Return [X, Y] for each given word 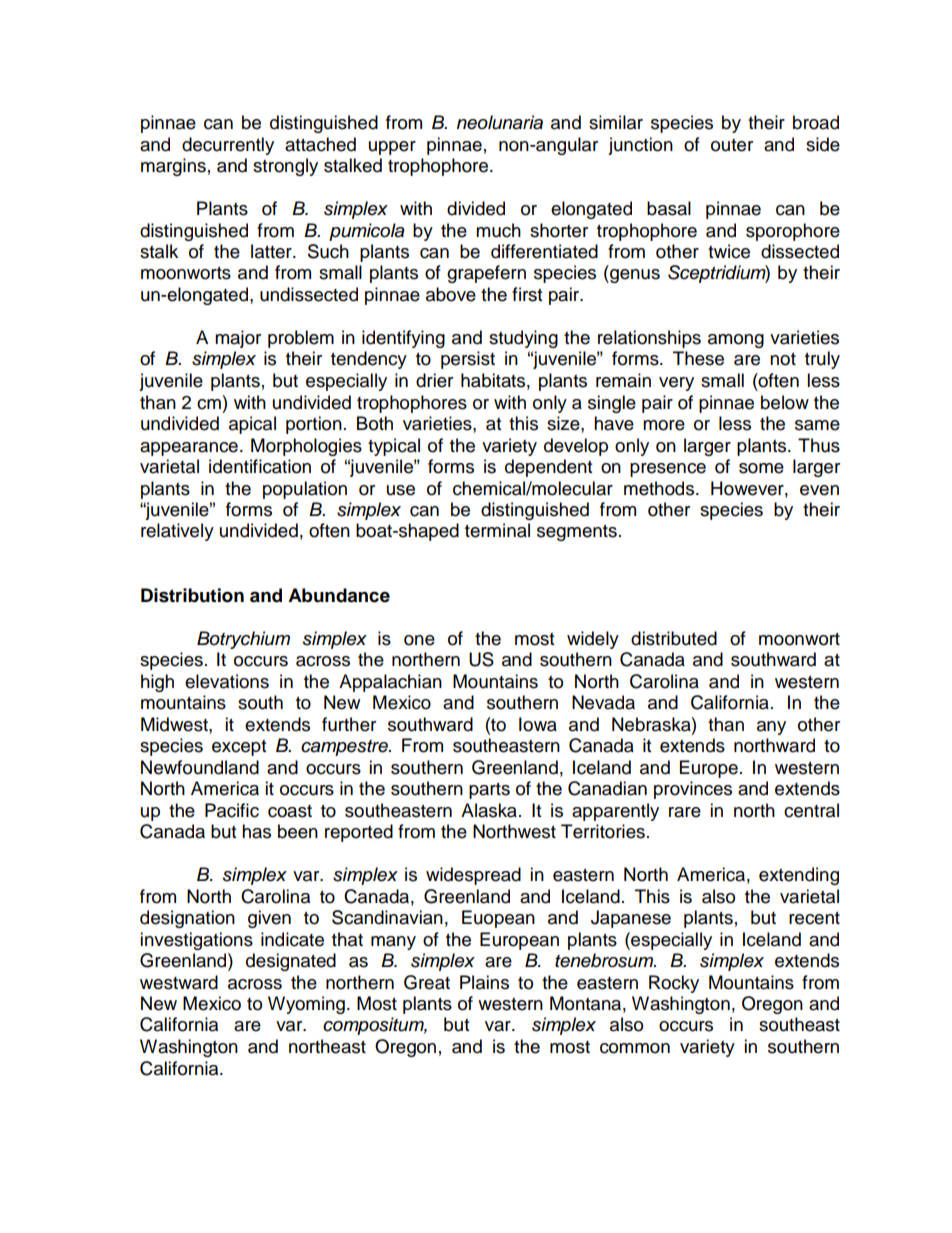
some [761, 468]
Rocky [674, 984]
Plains [484, 982]
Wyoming [306, 1005]
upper [392, 148]
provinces [693, 790]
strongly [285, 167]
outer [732, 145]
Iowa [538, 724]
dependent [548, 468]
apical [252, 425]
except [239, 748]
